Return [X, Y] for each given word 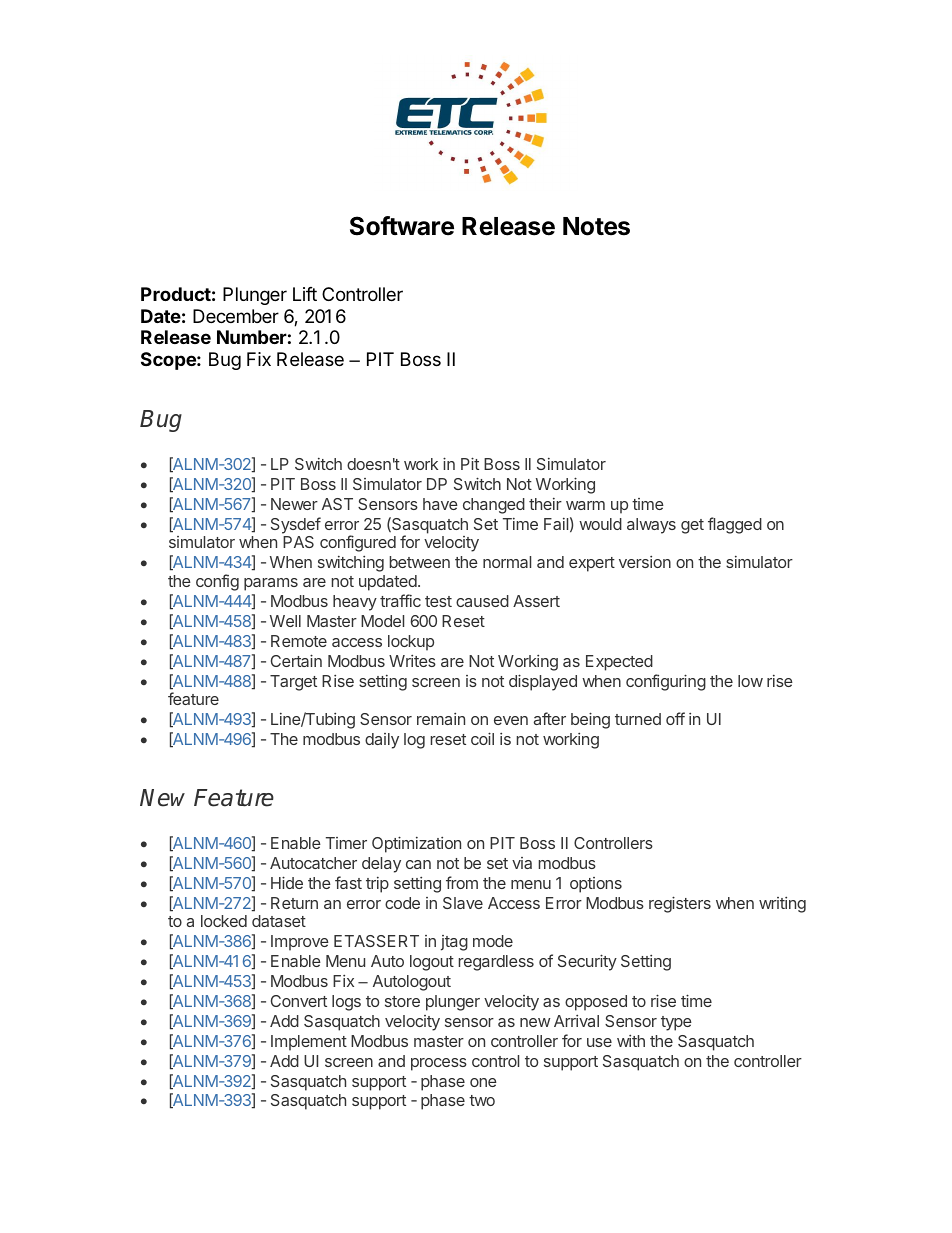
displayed [543, 682]
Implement [309, 1043]
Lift [305, 294]
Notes [596, 226]
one [483, 1082]
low [750, 681]
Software [402, 226]
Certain [296, 660]
